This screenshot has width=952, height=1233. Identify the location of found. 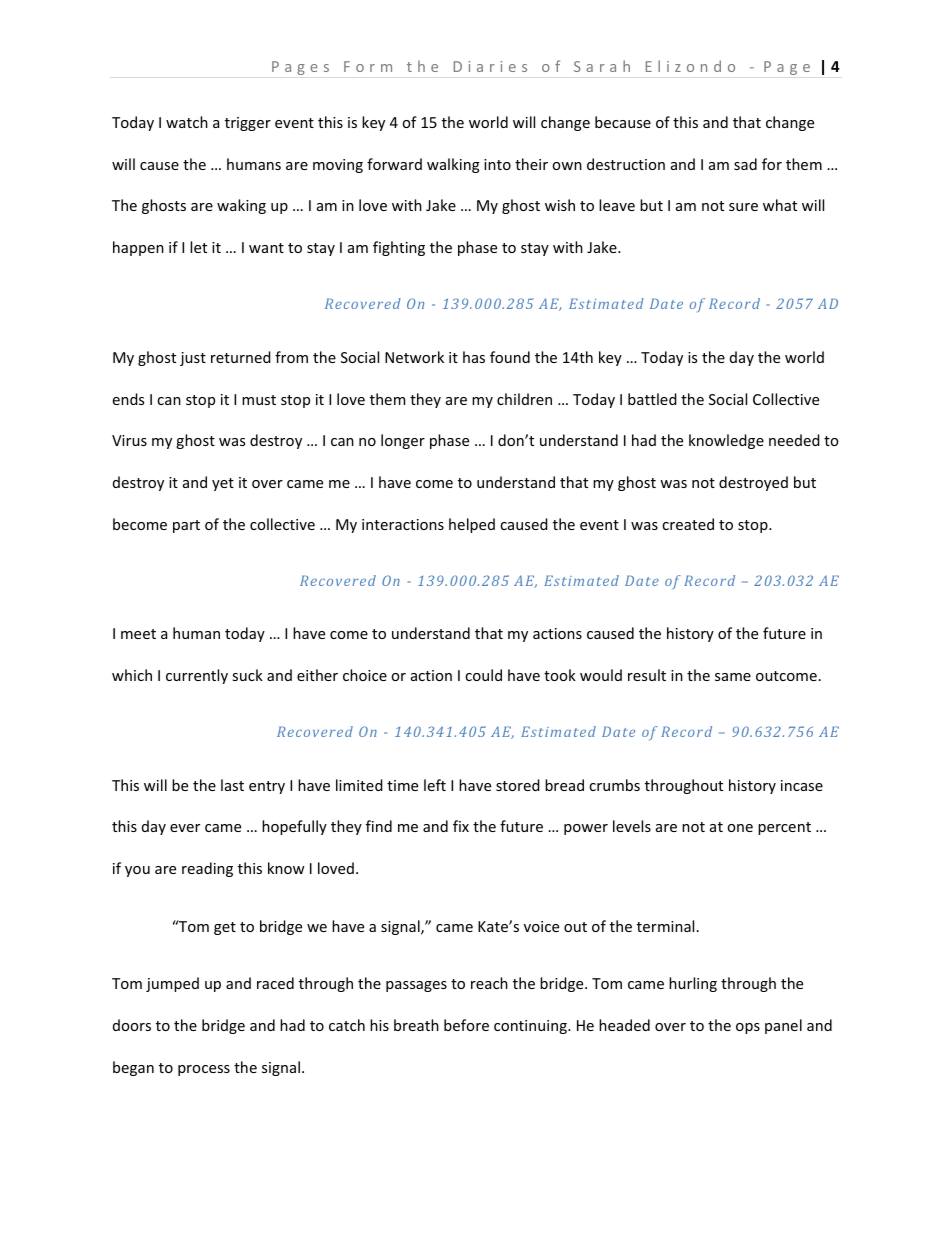
(510, 357).
